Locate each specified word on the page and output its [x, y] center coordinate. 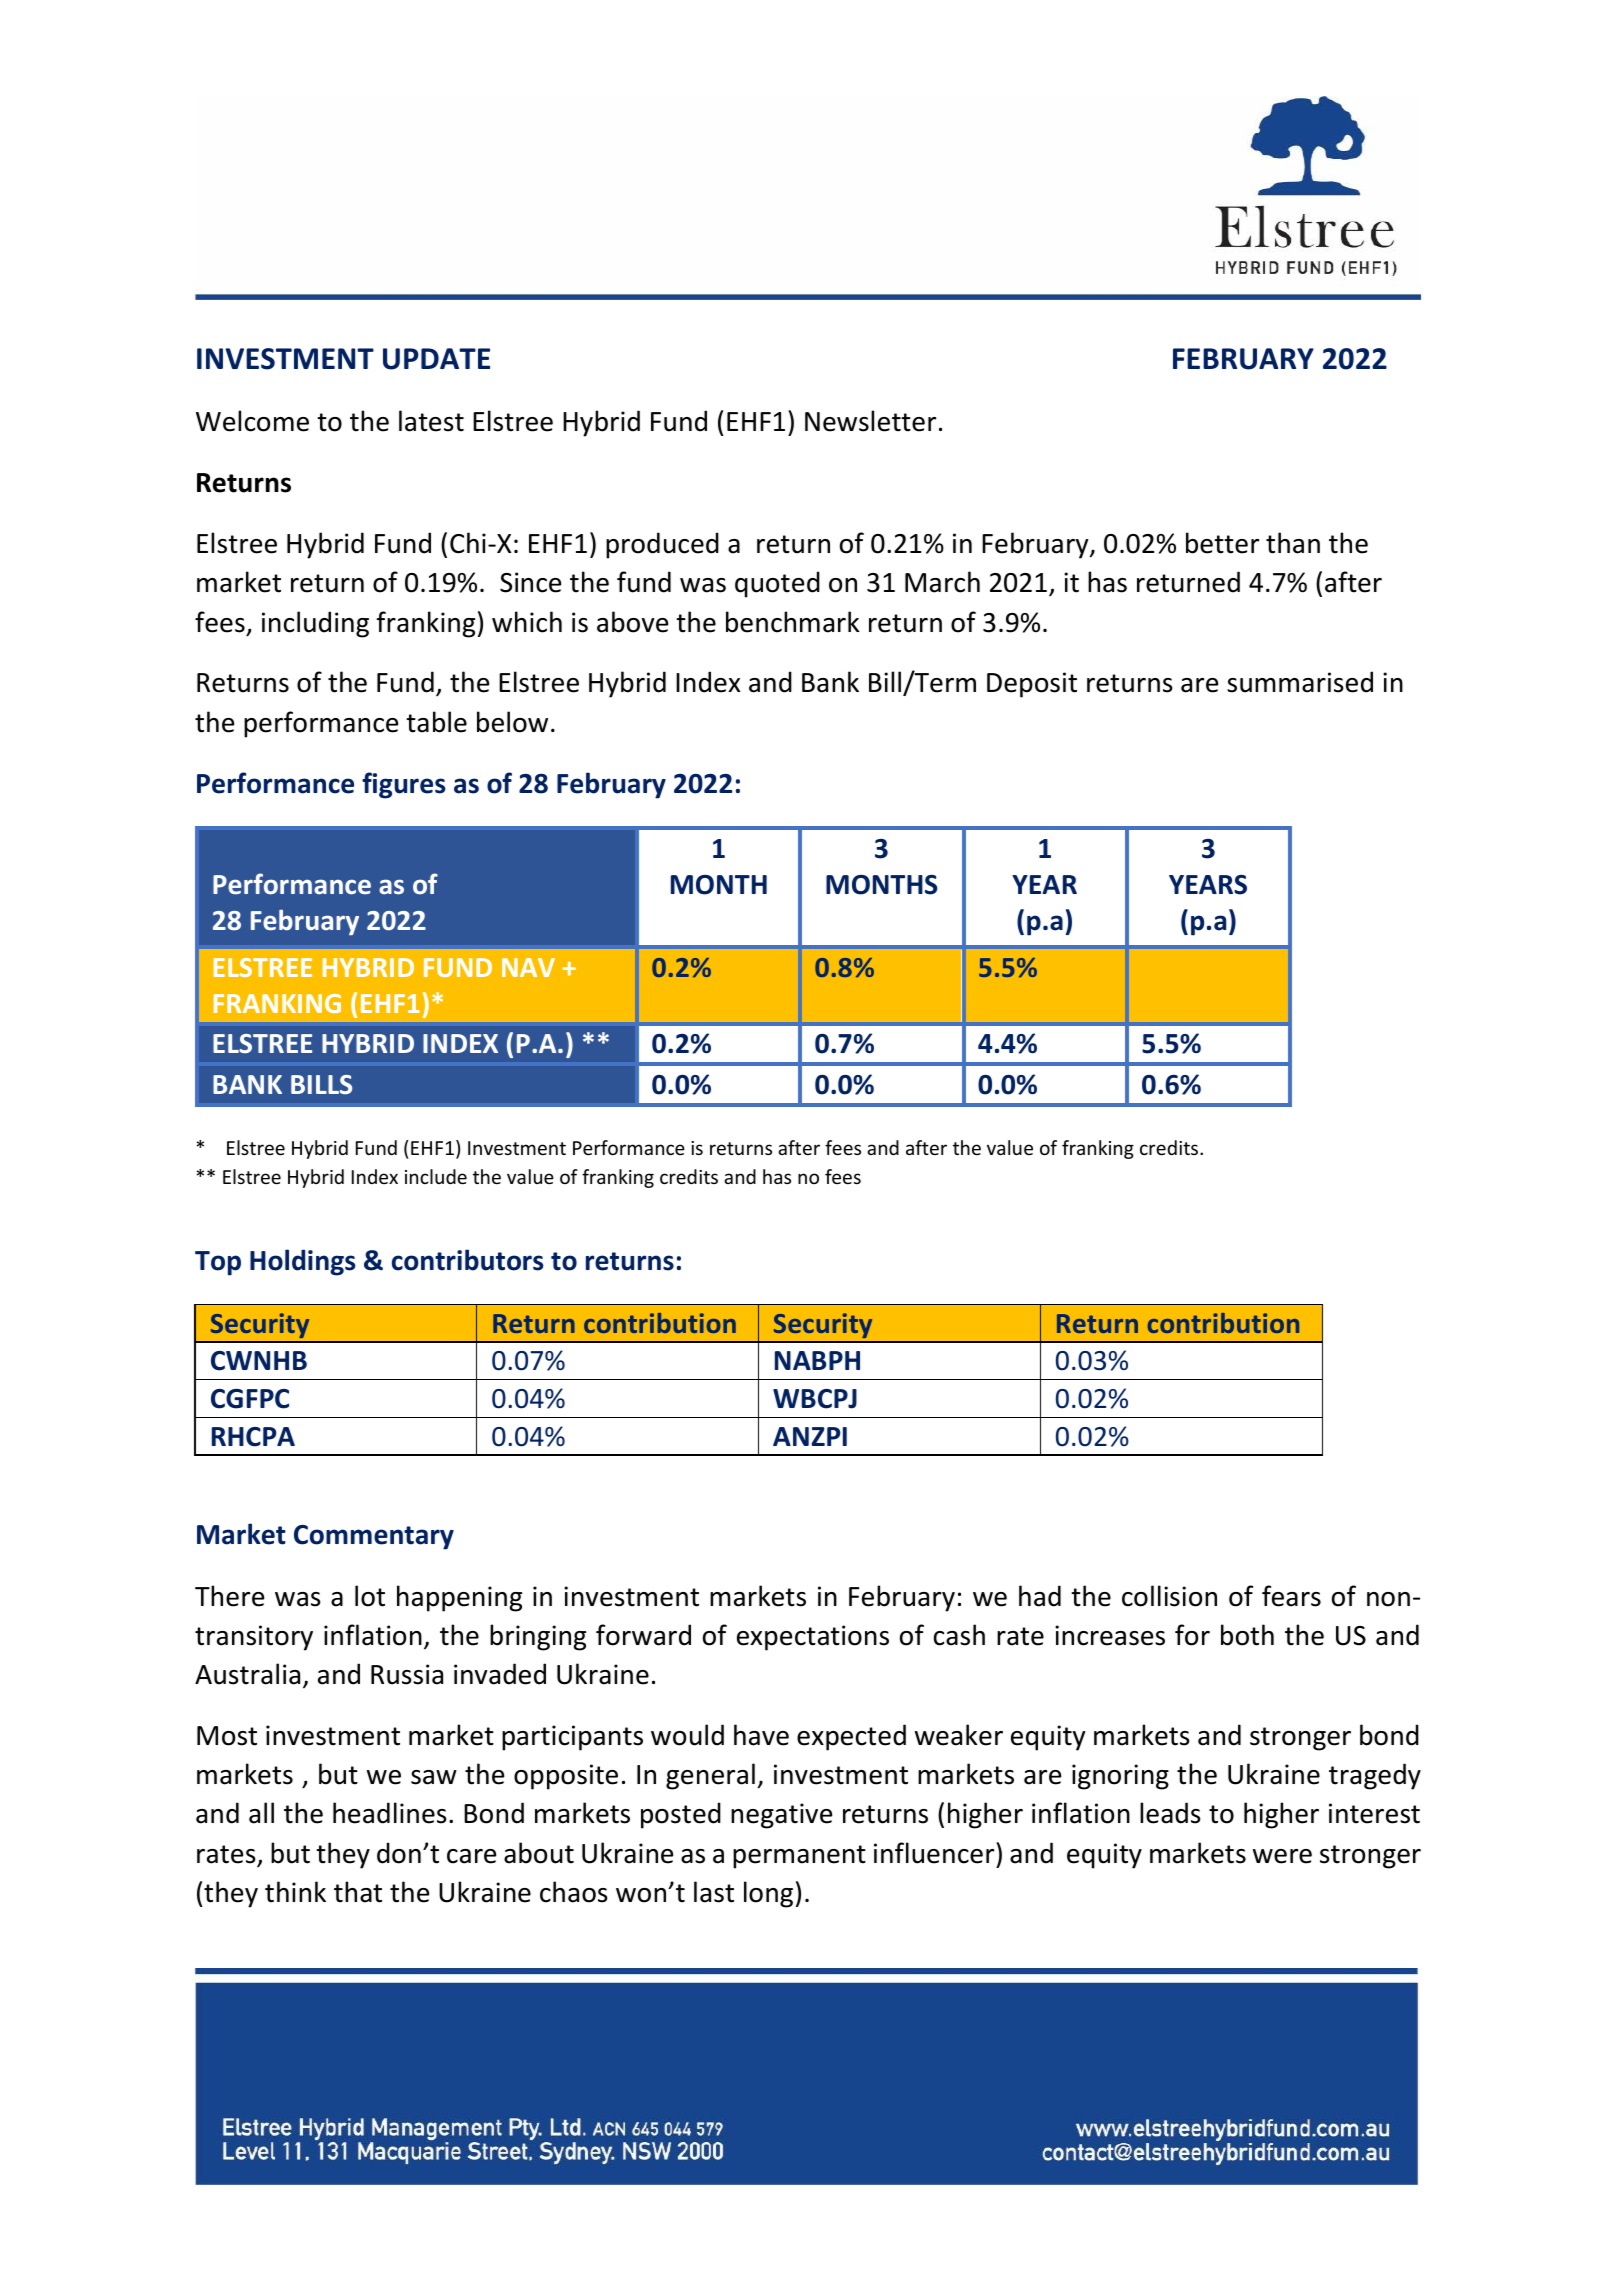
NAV [528, 967]
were [1282, 1856]
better [1222, 543]
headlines [389, 1813]
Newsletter [870, 421]
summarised [1300, 682]
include [436, 1176]
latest [431, 421]
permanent [799, 1857]
